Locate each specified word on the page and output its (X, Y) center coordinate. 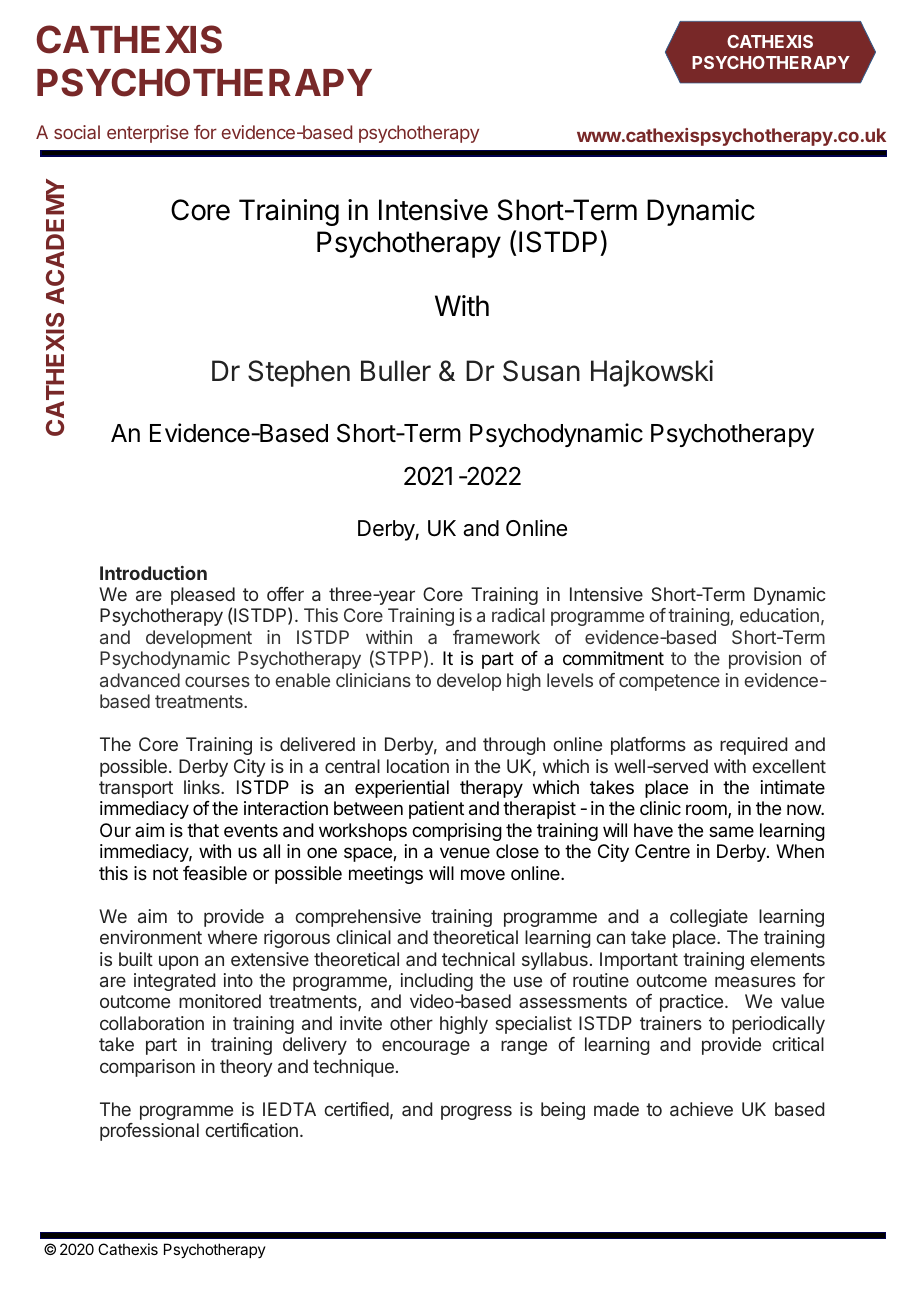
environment (151, 937)
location (418, 766)
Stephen (299, 373)
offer (285, 594)
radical (518, 615)
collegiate (709, 918)
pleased (203, 597)
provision (765, 660)
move (483, 874)
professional (149, 1132)
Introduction (153, 573)
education (779, 615)
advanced (140, 680)
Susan (541, 371)
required (753, 746)
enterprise (148, 134)
